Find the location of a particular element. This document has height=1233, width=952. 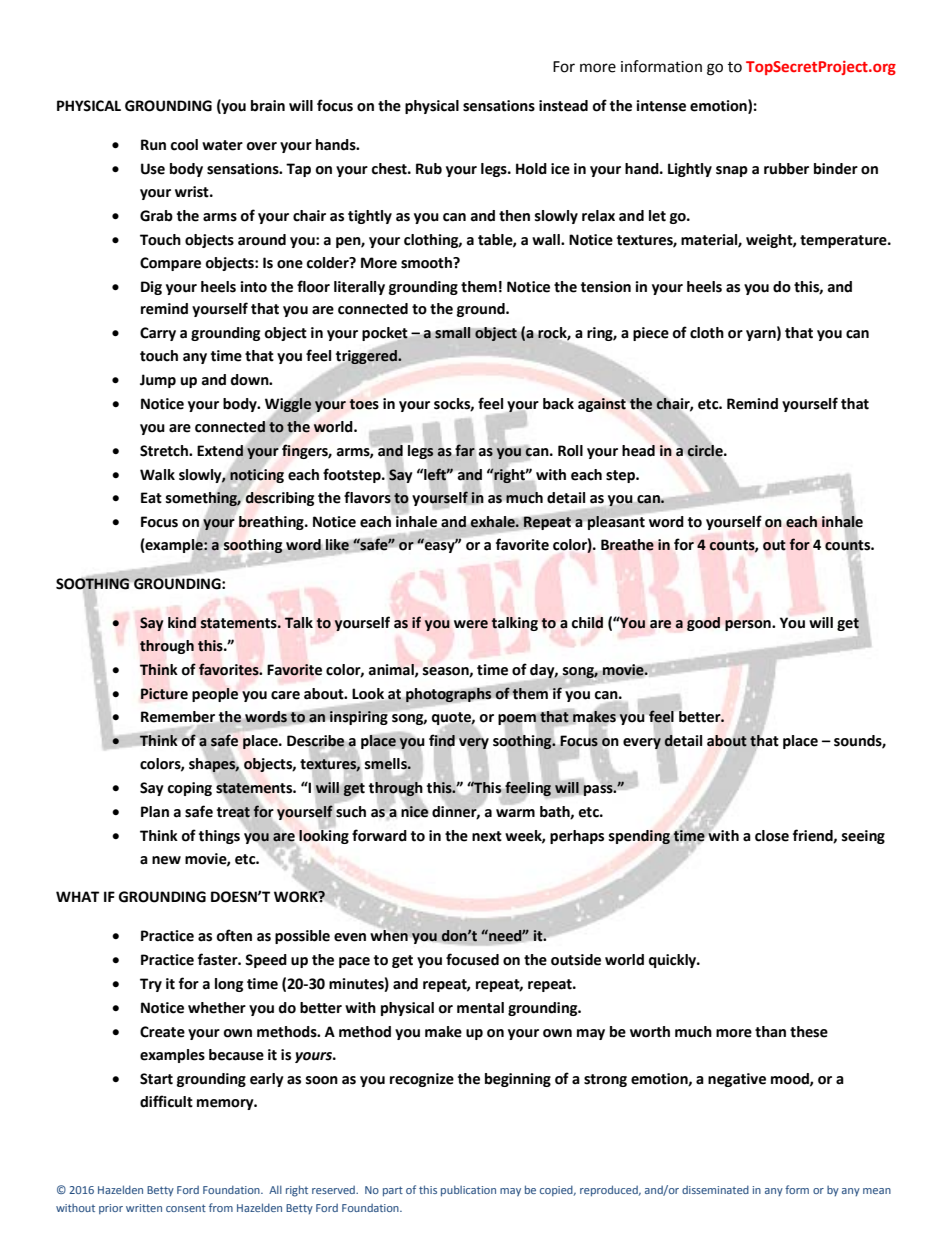

next is located at coordinates (487, 836).
